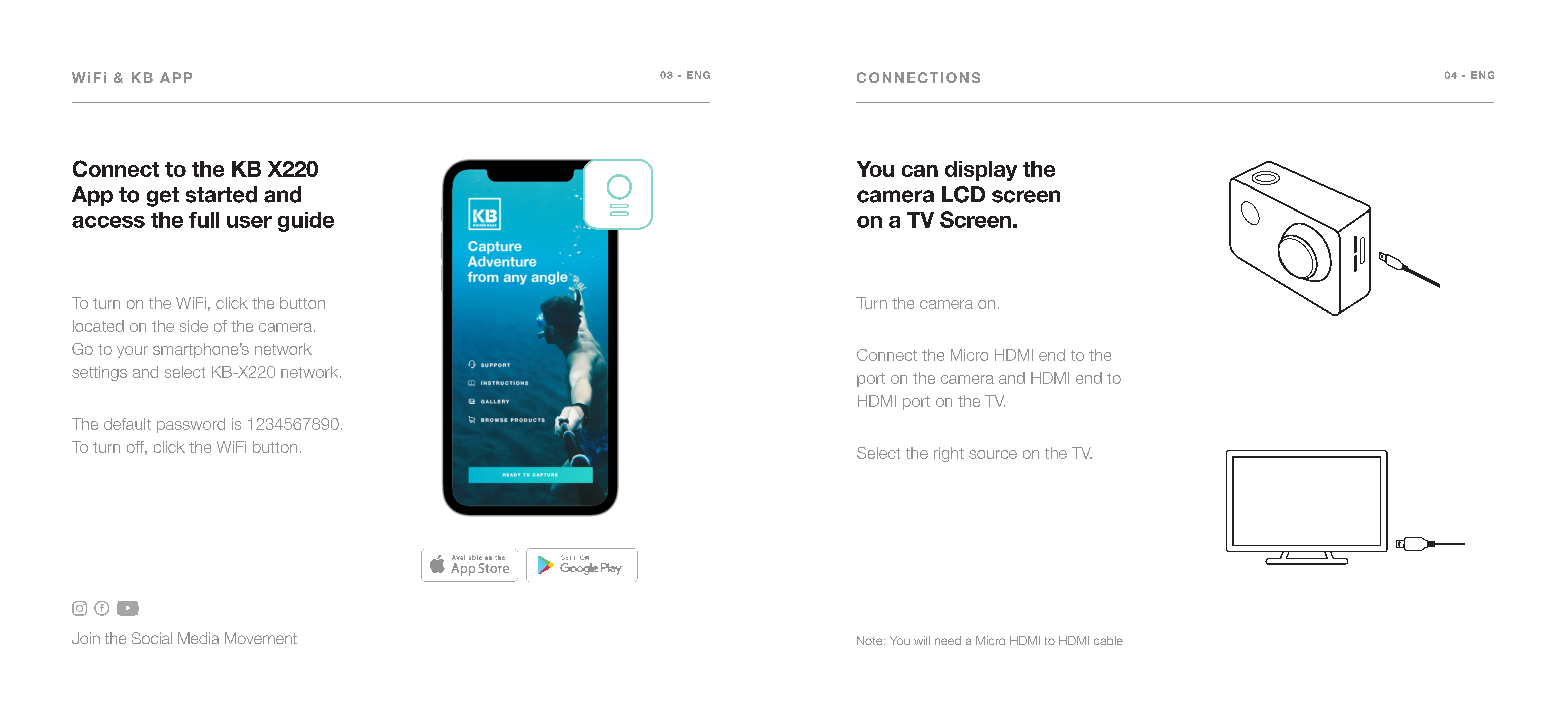 The image size is (1568, 718). What do you see at coordinates (949, 454) in the document?
I see `right` at bounding box center [949, 454].
